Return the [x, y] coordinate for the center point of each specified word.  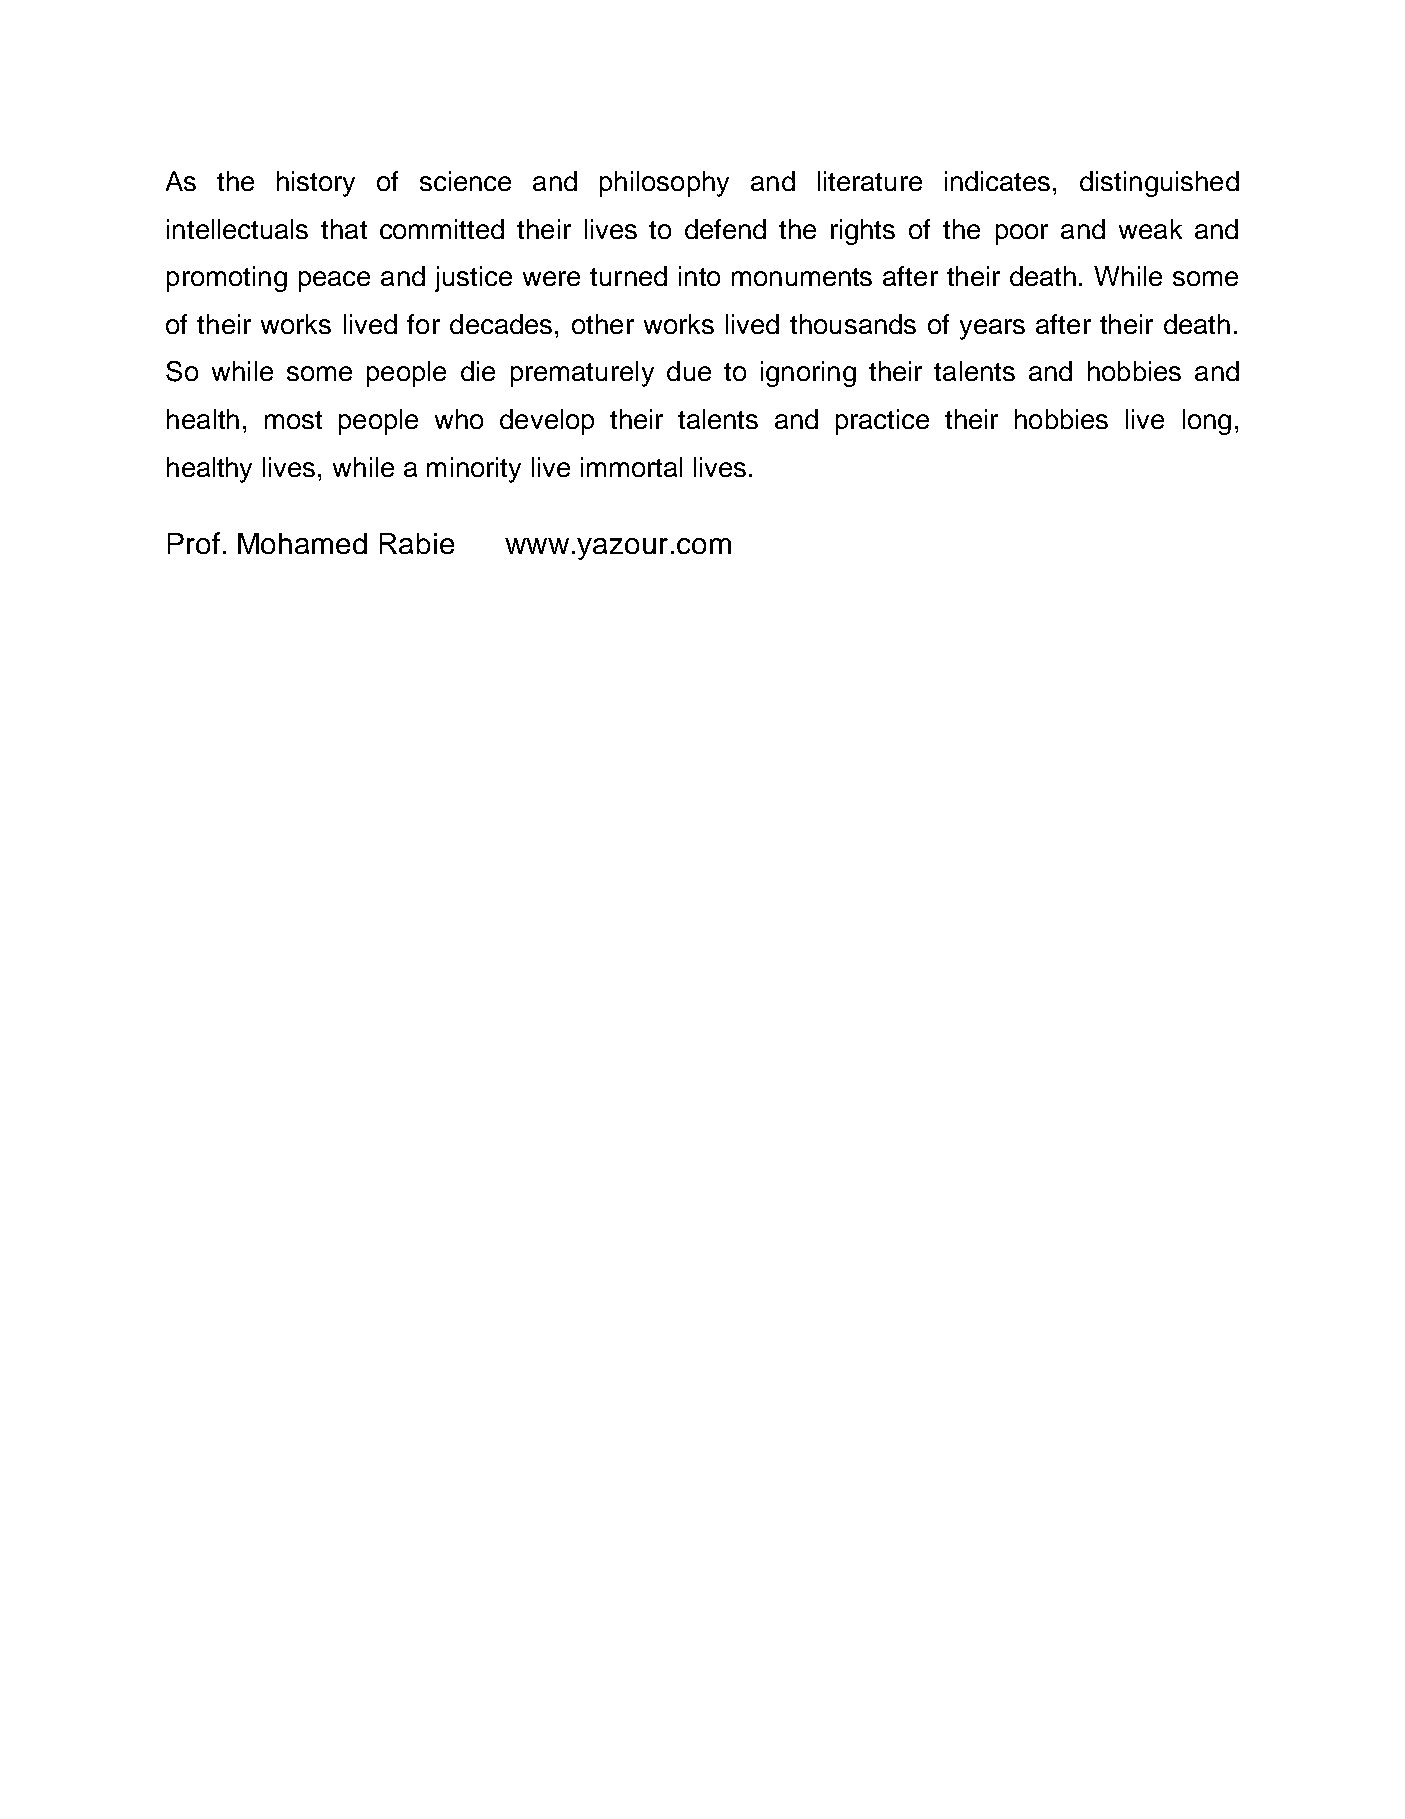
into [699, 276]
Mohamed [302, 543]
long [1207, 422]
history [316, 184]
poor [1022, 234]
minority [474, 470]
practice [882, 422]
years [992, 329]
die [478, 371]
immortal [631, 467]
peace [334, 281]
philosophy [664, 184]
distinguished [1159, 184]
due [689, 371]
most [293, 420]
